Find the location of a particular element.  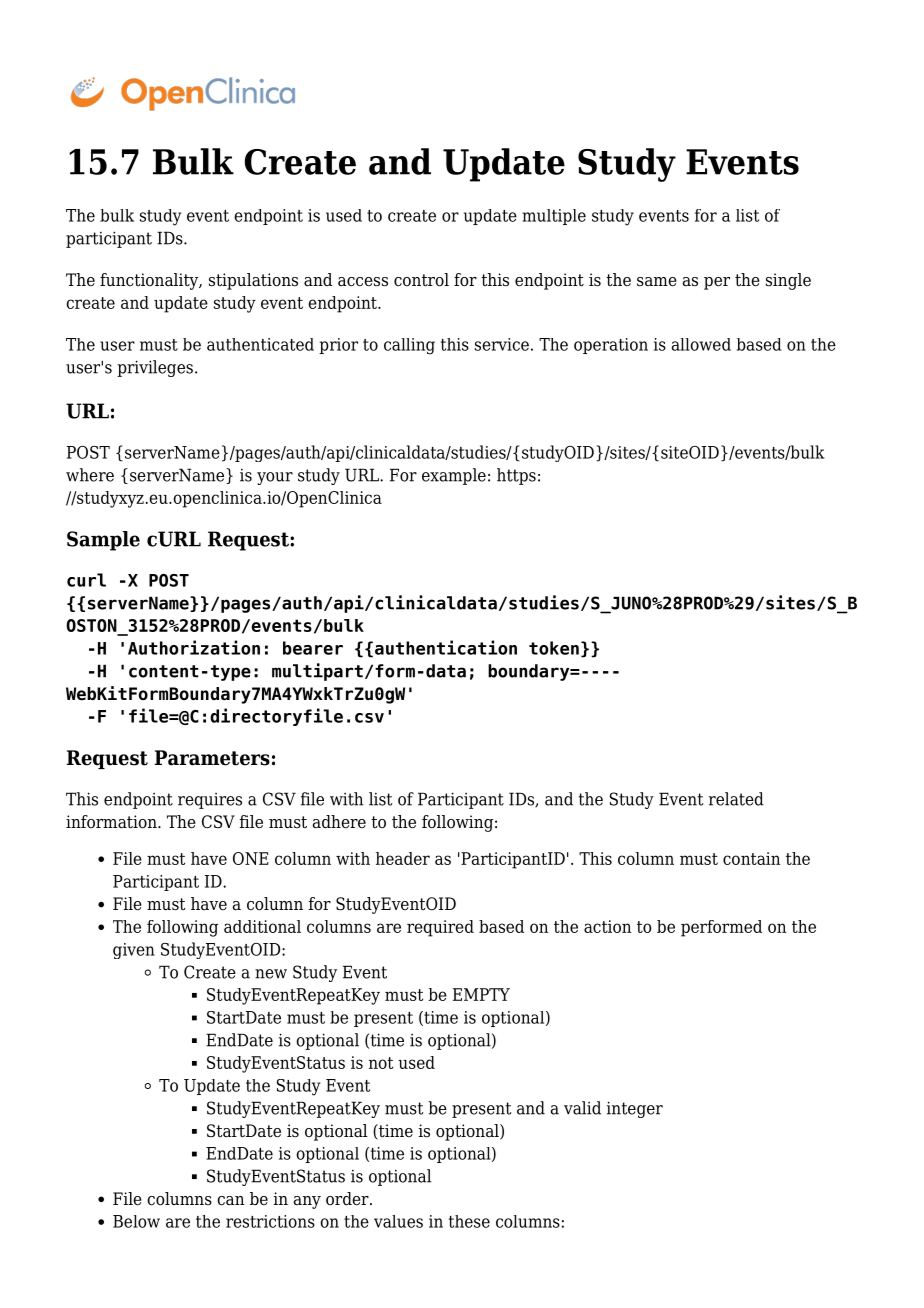

Below is located at coordinates (136, 1221).
